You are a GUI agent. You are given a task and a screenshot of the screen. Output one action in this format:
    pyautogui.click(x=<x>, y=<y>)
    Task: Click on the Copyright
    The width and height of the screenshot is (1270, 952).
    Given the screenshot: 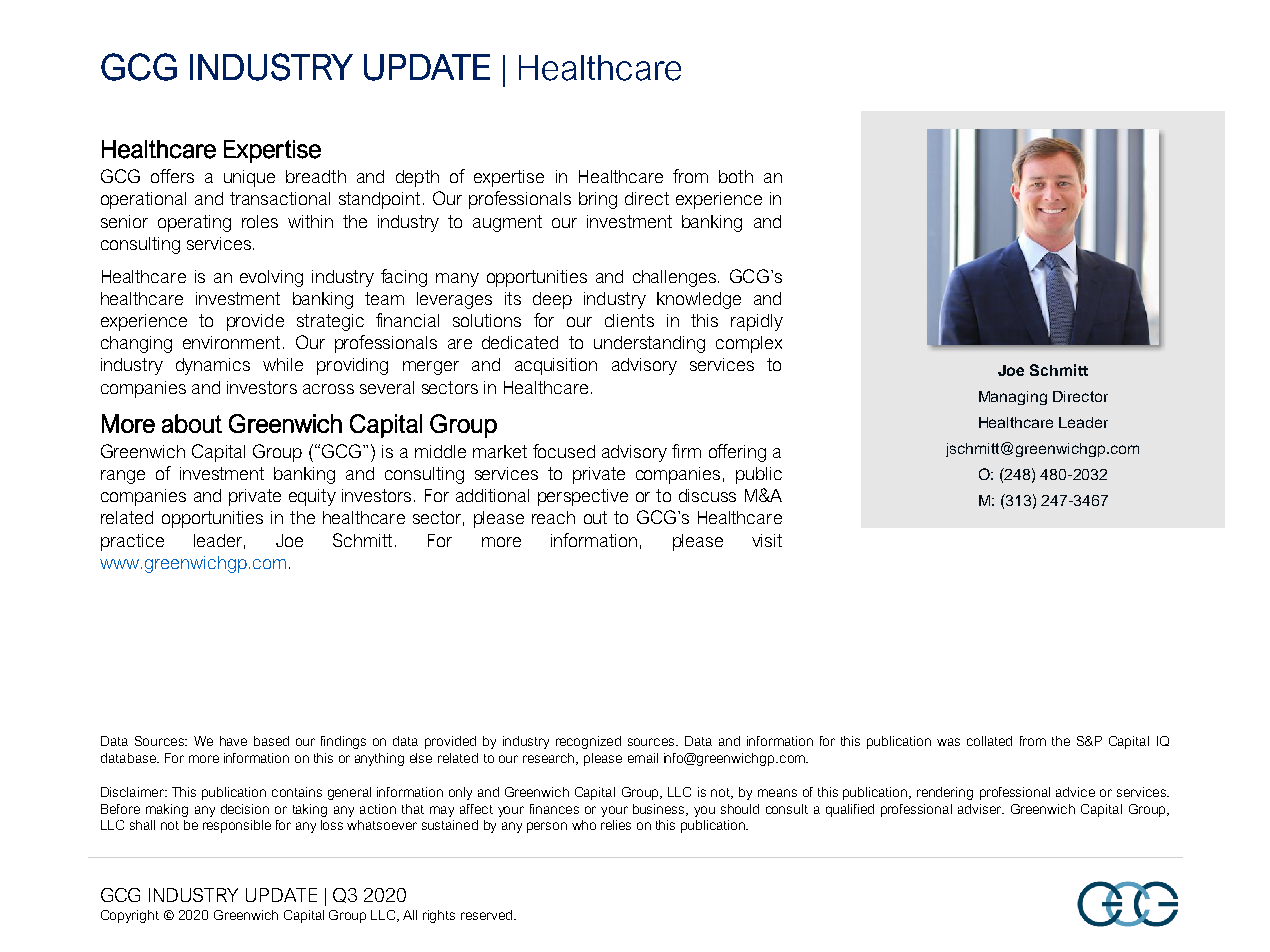 What is the action you would take?
    pyautogui.click(x=130, y=916)
